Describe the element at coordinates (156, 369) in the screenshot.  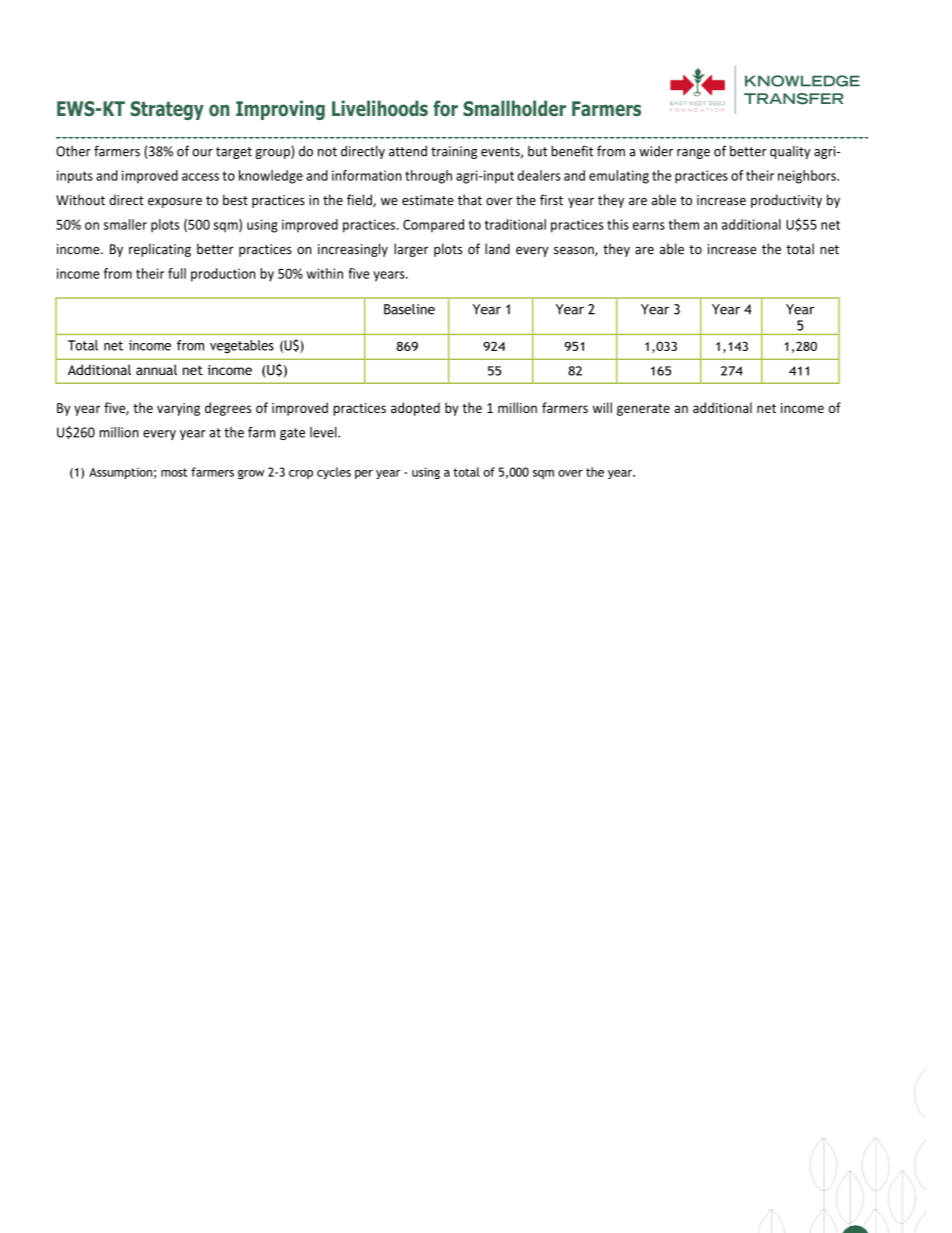
I see `annual` at that location.
